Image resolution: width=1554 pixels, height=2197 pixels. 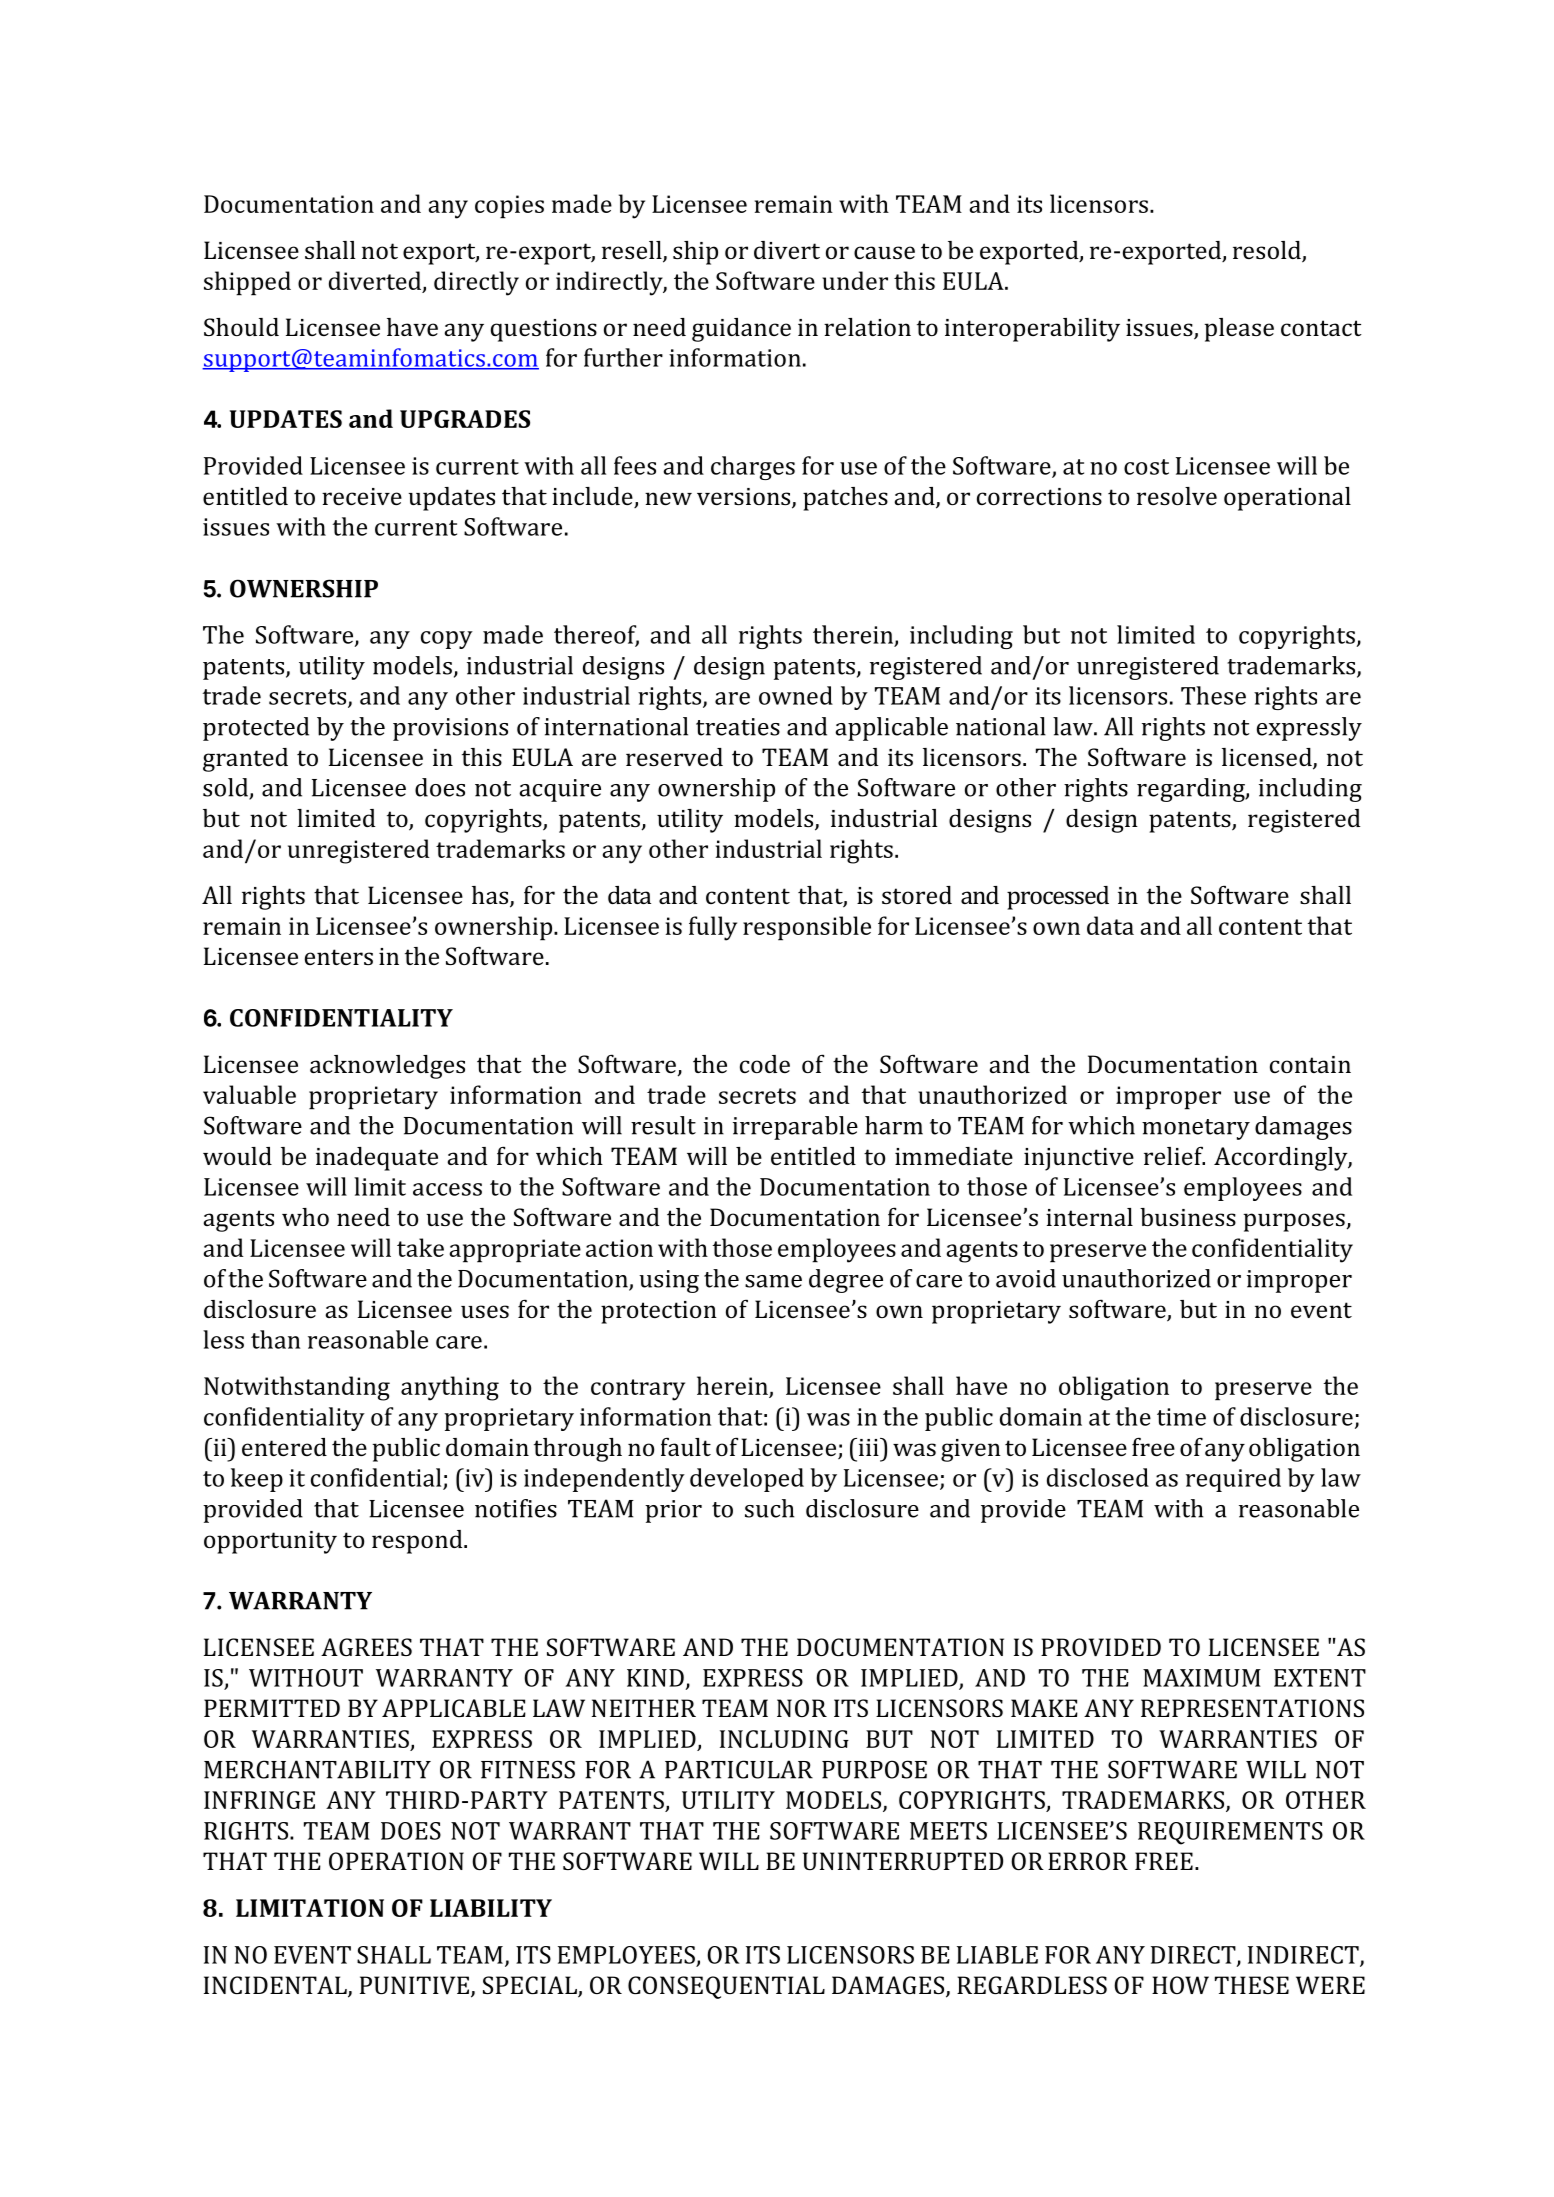 What do you see at coordinates (420, 1247) in the screenshot?
I see `take` at bounding box center [420, 1247].
